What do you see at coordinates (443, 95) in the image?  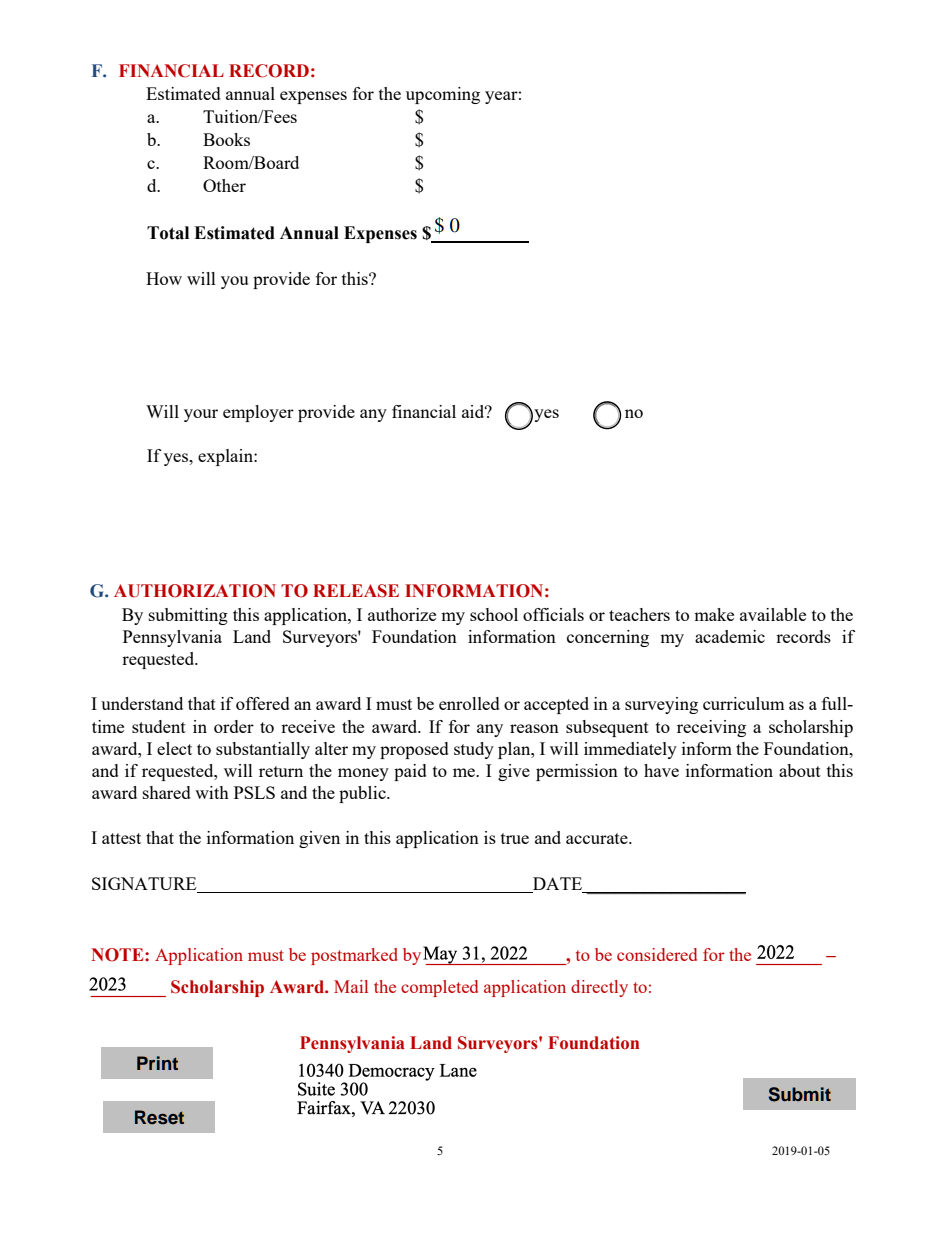 I see `upcoming` at bounding box center [443, 95].
